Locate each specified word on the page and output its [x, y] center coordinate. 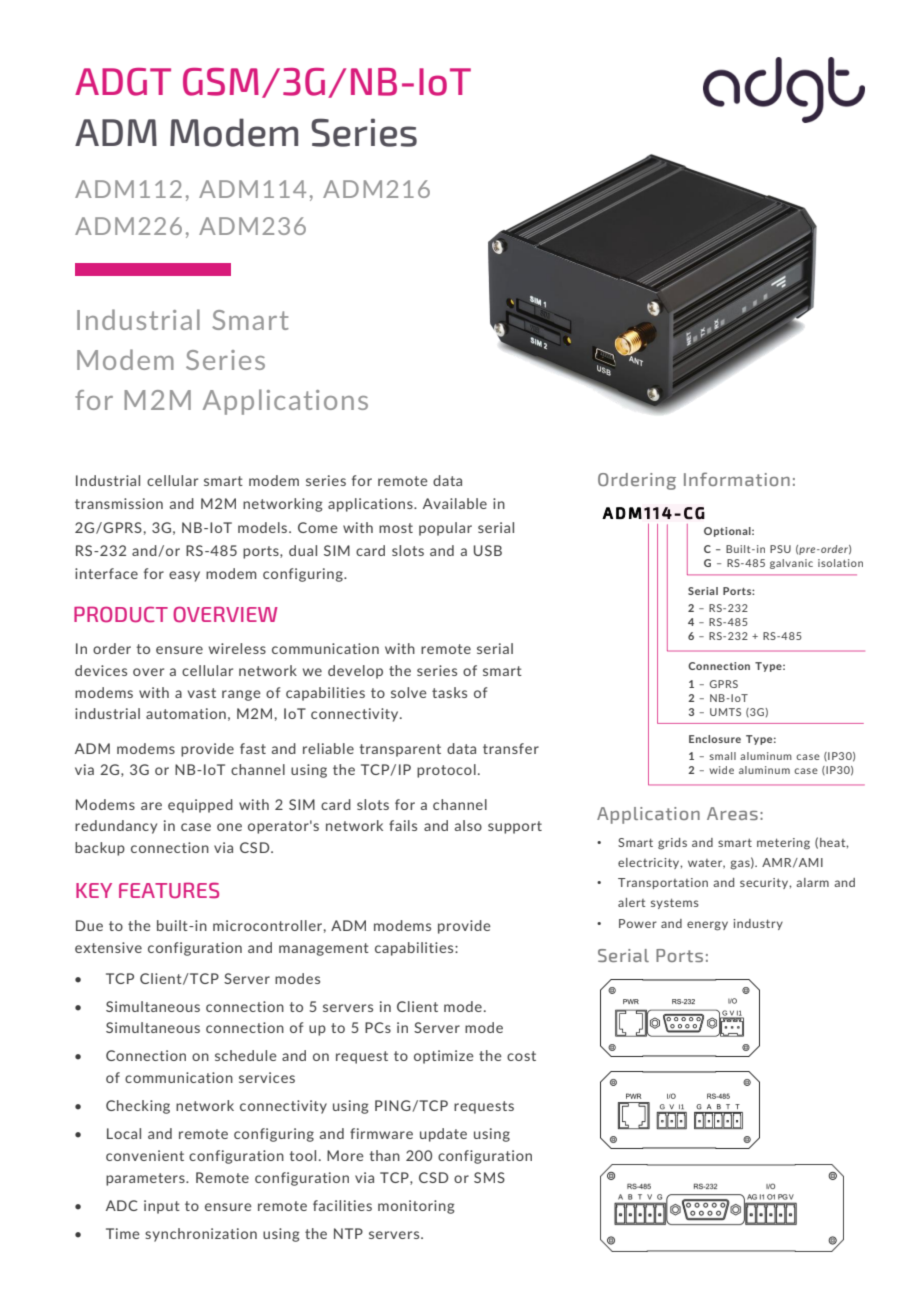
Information [737, 479]
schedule [246, 1055]
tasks [449, 692]
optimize [444, 1057]
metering [783, 844]
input [162, 1207]
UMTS [725, 712]
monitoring [416, 1207]
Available [455, 503]
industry [758, 924]
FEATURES [169, 890]
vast [202, 693]
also [468, 825]
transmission [119, 503]
